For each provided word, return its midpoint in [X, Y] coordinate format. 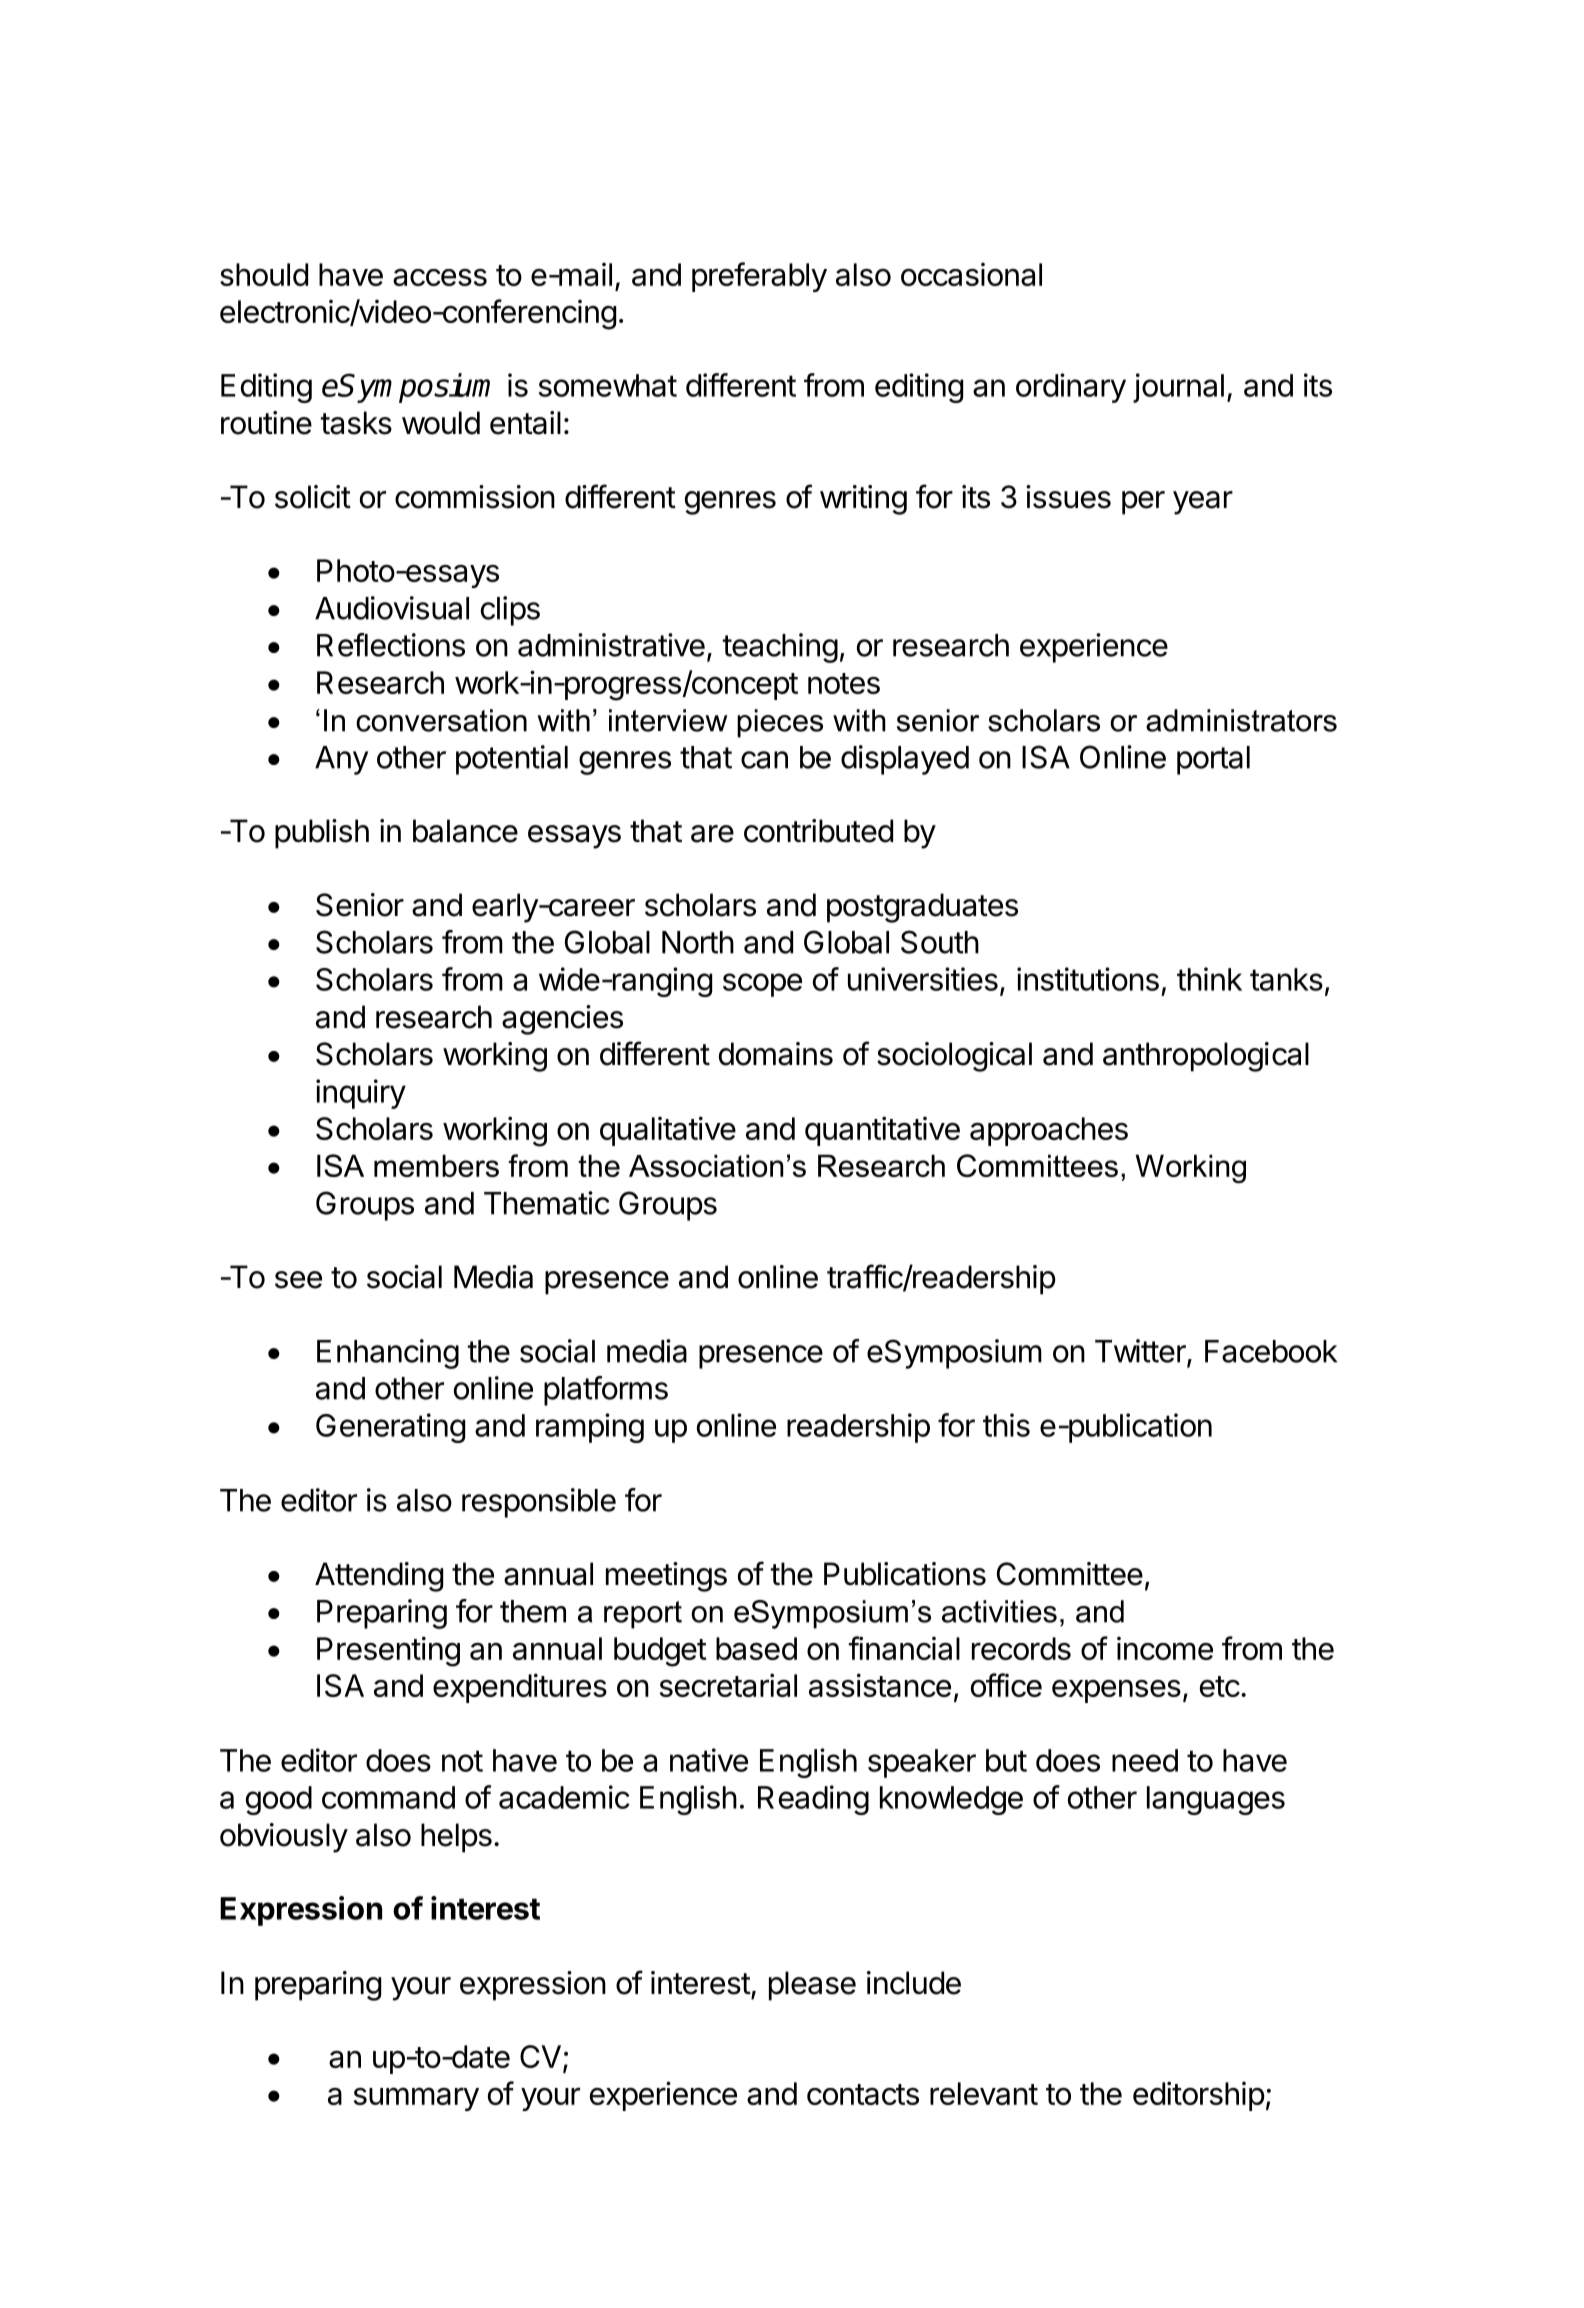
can [764, 760]
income [1165, 1648]
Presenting [388, 1651]
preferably [759, 277]
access [440, 277]
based [756, 1648]
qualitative [668, 1131]
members [436, 1165]
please [812, 1986]
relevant [984, 2093]
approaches [1049, 1131]
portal [1213, 760]
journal [1178, 388]
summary [416, 2099]
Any [341, 760]
